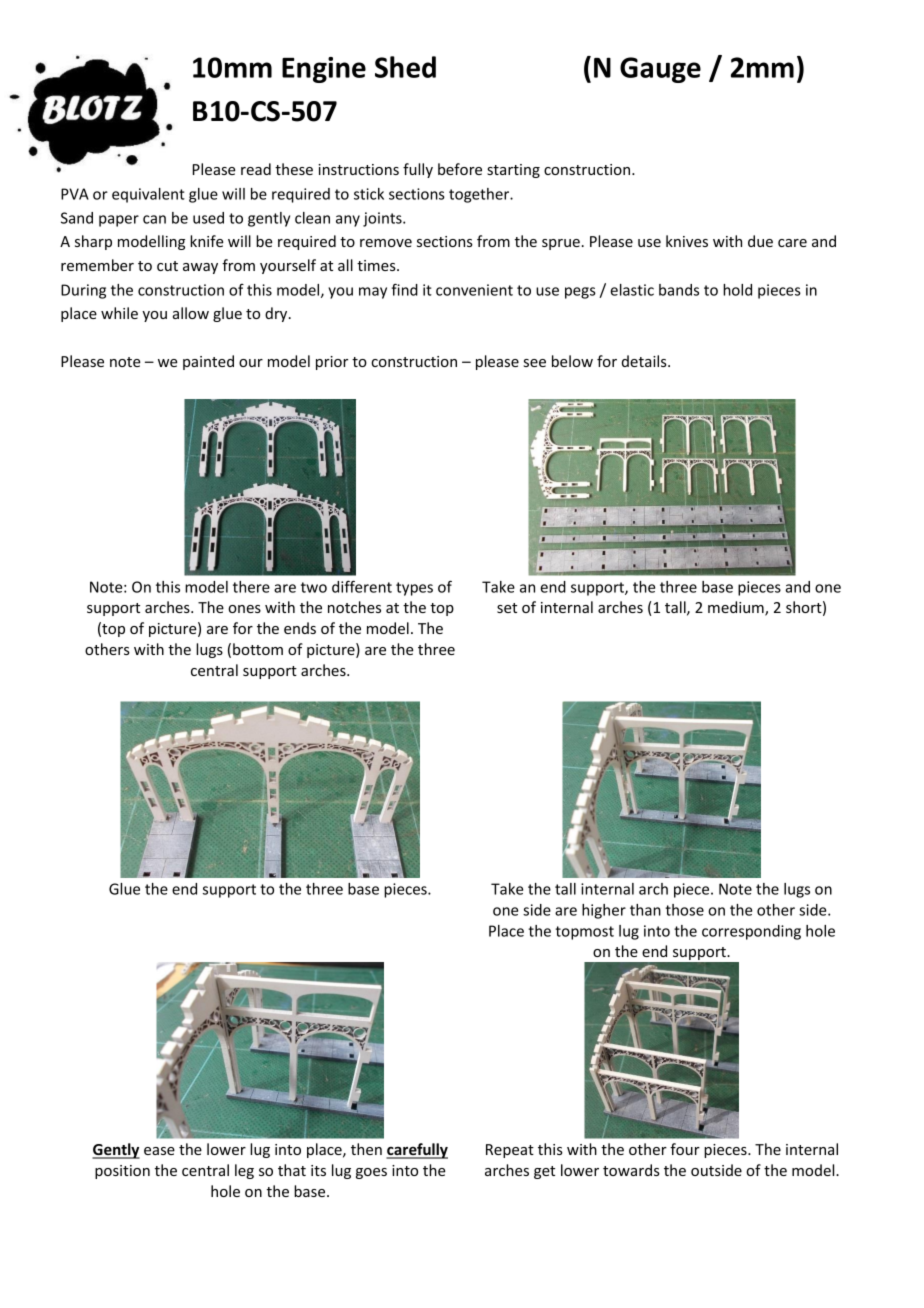 The width and height of the page is (924, 1308). I want to click on equivalent, so click(148, 195).
